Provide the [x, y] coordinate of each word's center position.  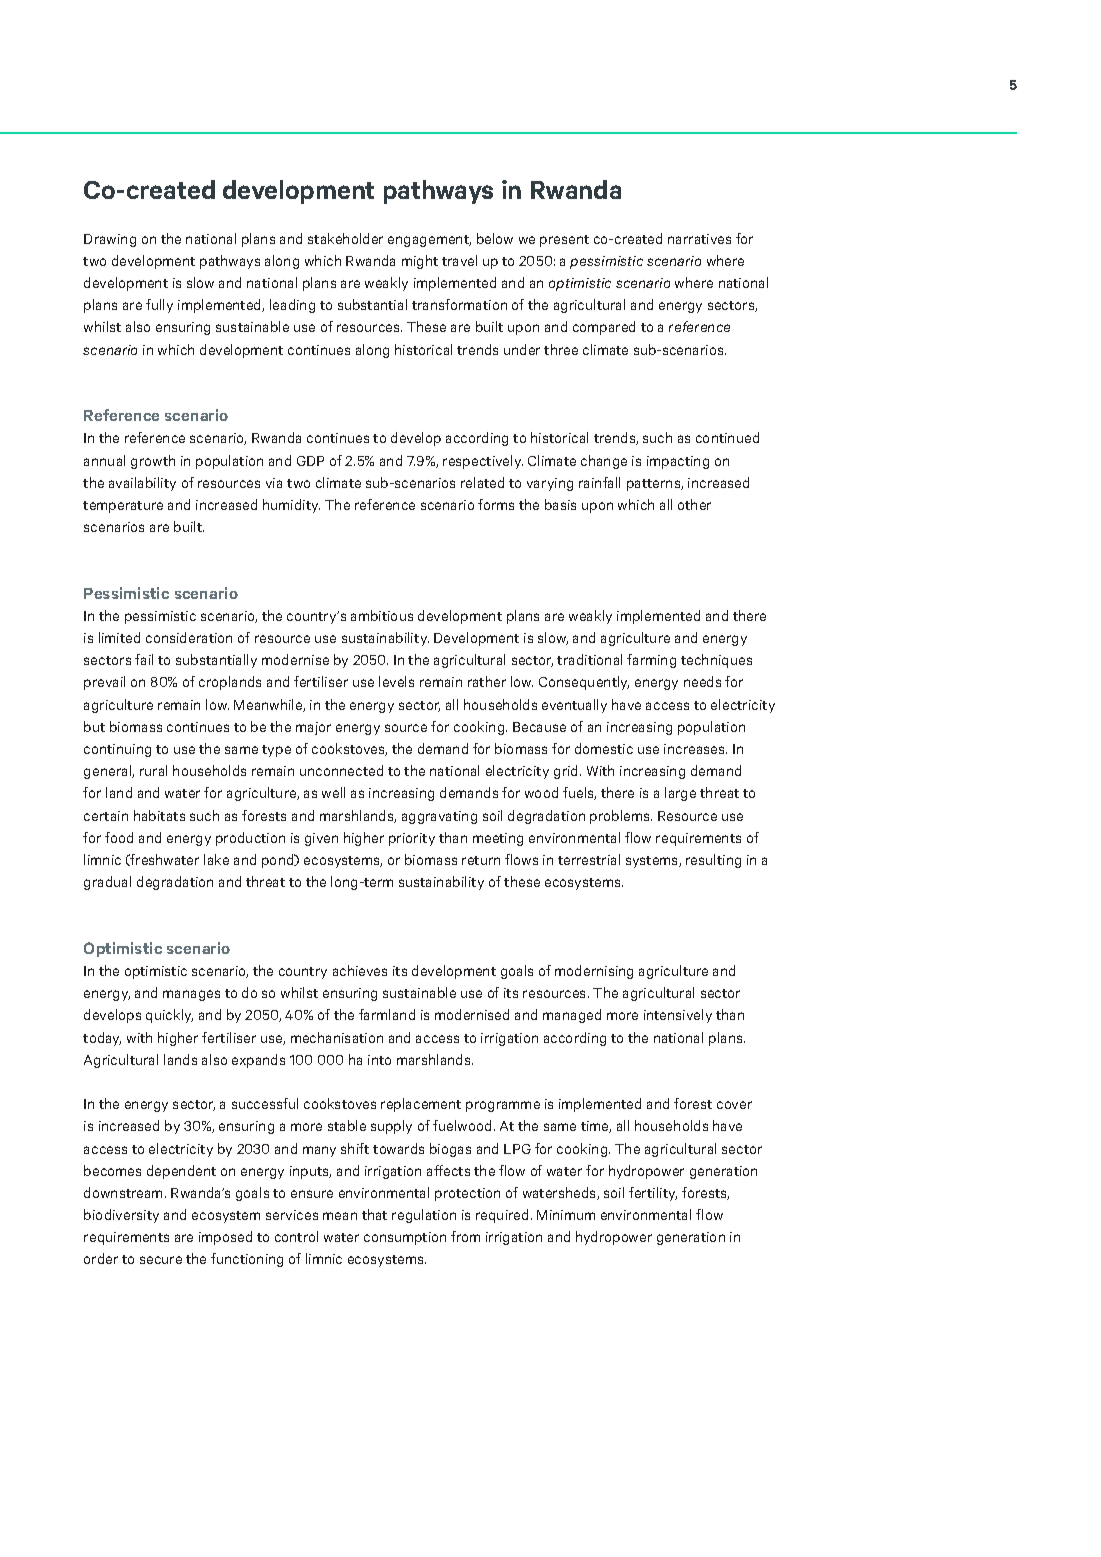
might [420, 262]
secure [161, 1260]
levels [396, 681]
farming [651, 661]
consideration [189, 637]
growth [153, 462]
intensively [678, 1016]
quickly [169, 1016]
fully [159, 306]
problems [621, 817]
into [379, 1060]
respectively [483, 462]
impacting [678, 462]
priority [412, 839]
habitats [159, 815]
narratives [699, 239]
